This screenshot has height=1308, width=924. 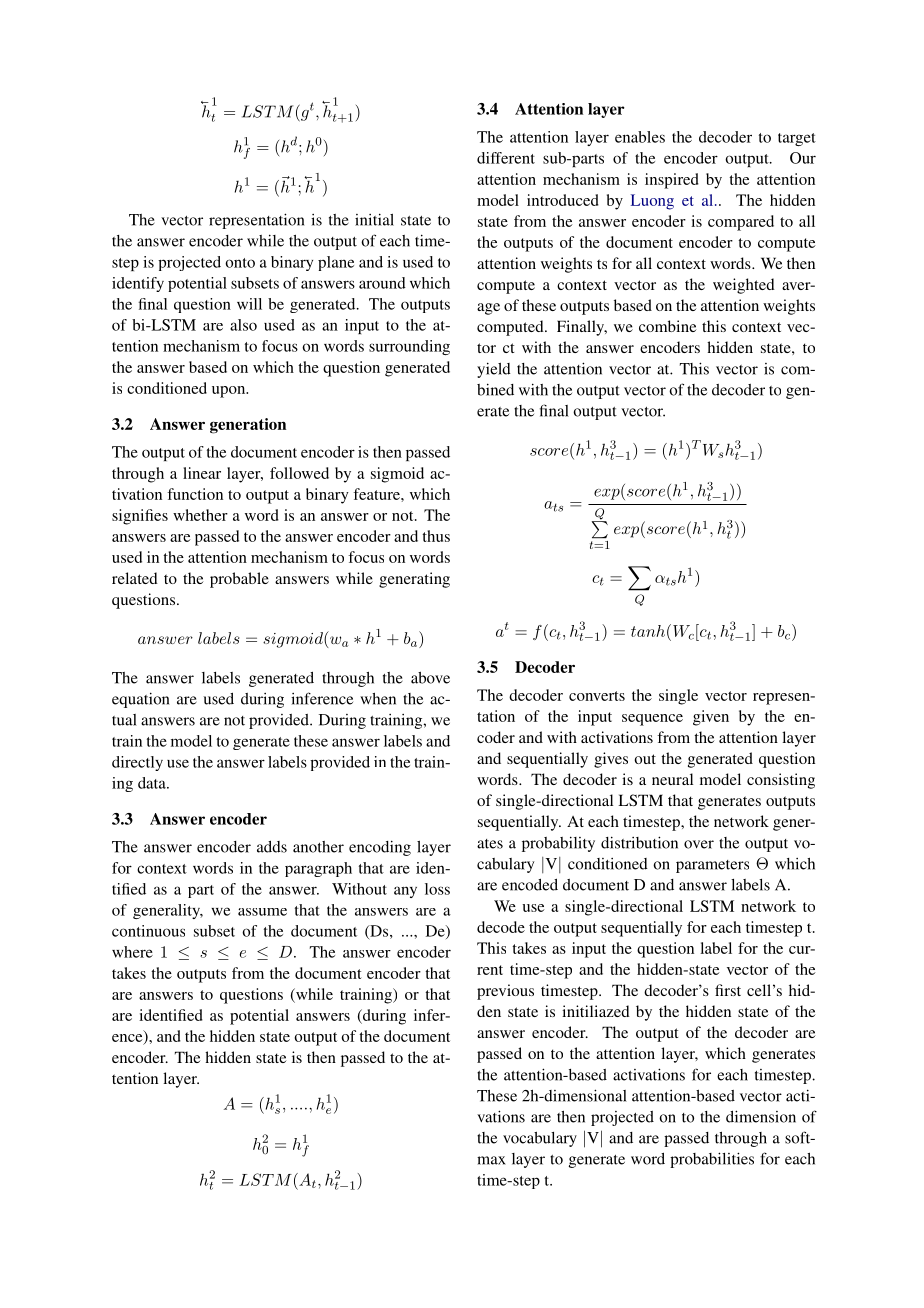 I want to click on given, so click(x=711, y=718).
